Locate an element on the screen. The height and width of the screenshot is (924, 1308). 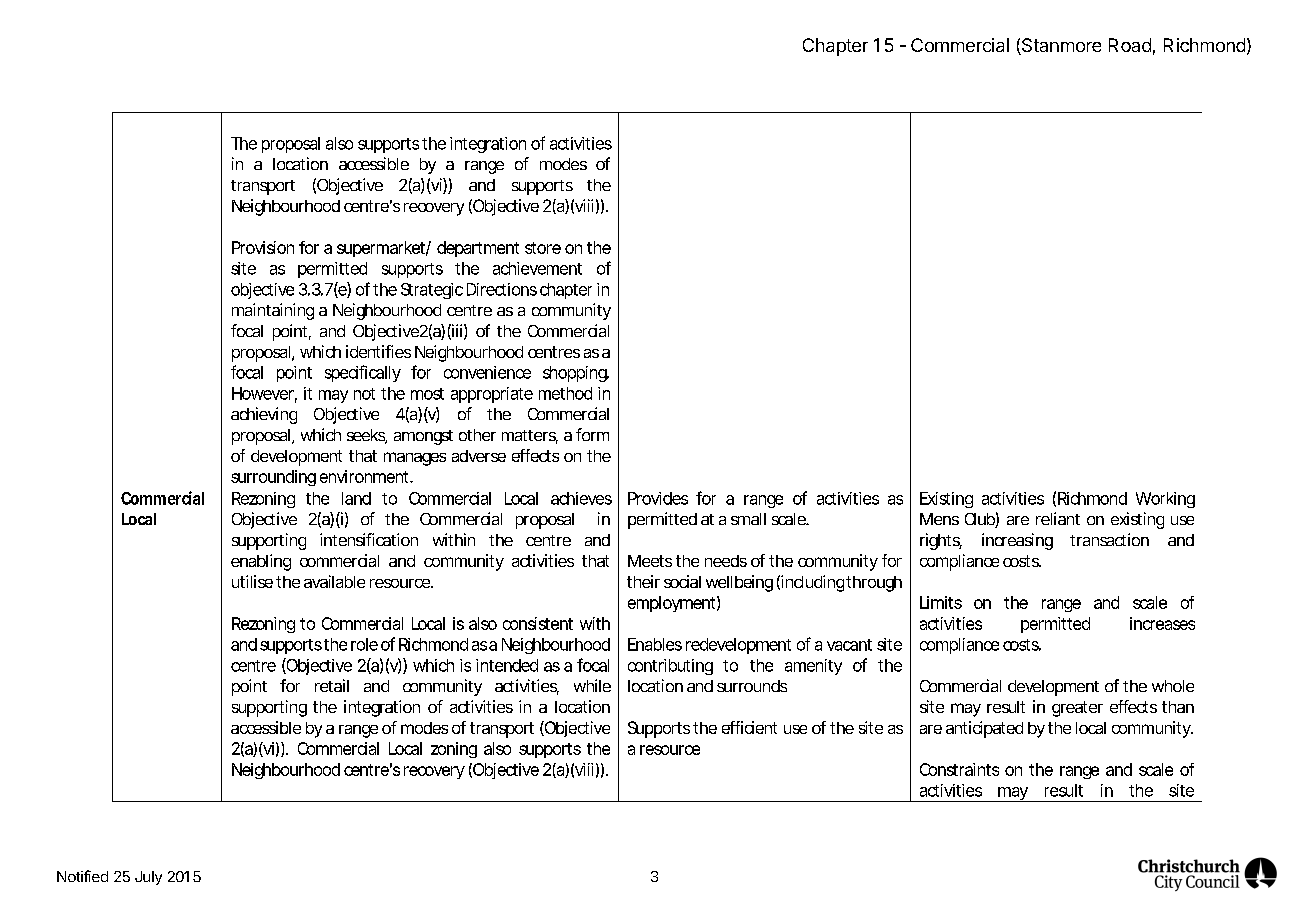
Road is located at coordinates (1130, 45).
